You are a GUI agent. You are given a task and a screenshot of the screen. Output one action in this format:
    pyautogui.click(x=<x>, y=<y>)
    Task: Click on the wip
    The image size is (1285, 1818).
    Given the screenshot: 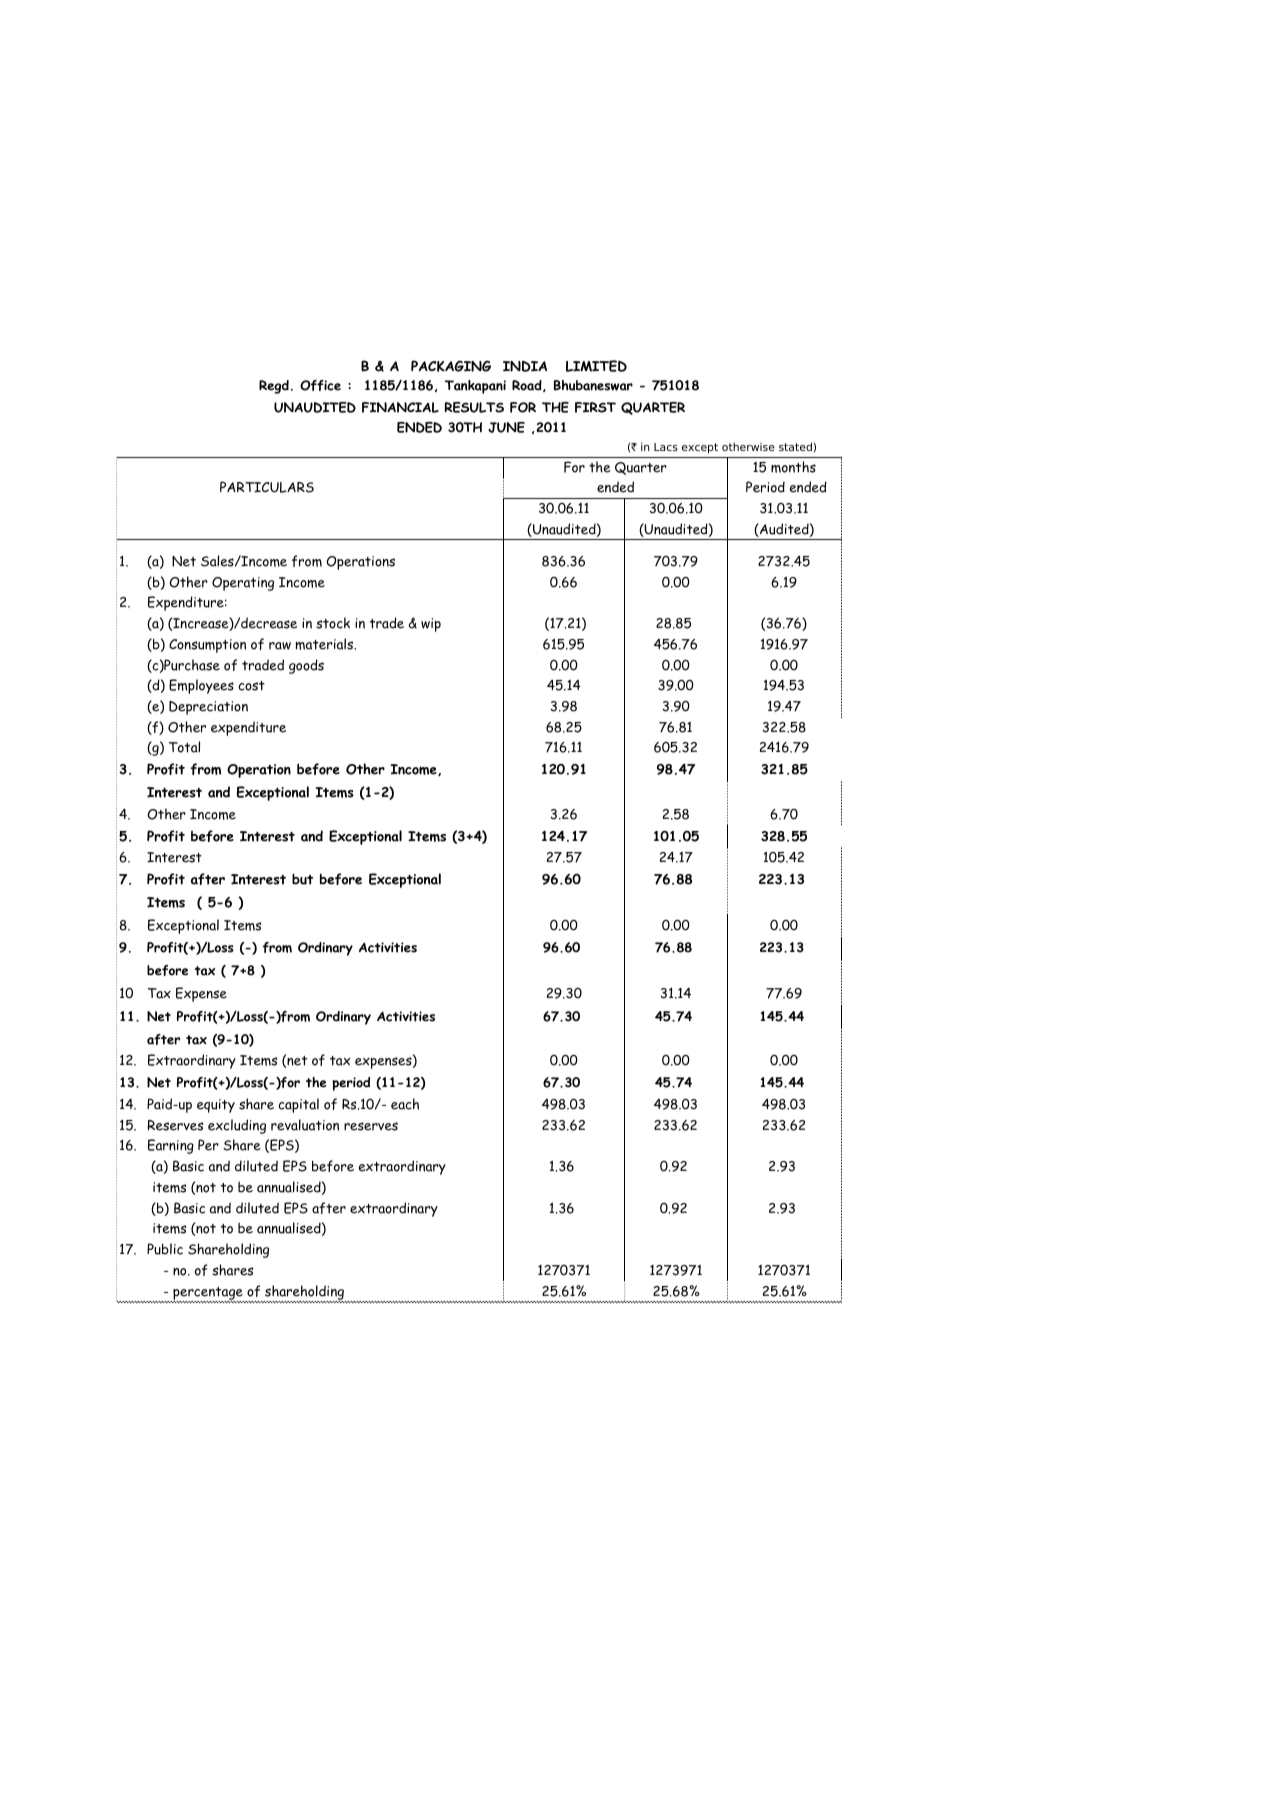 What is the action you would take?
    pyautogui.click(x=431, y=625)
